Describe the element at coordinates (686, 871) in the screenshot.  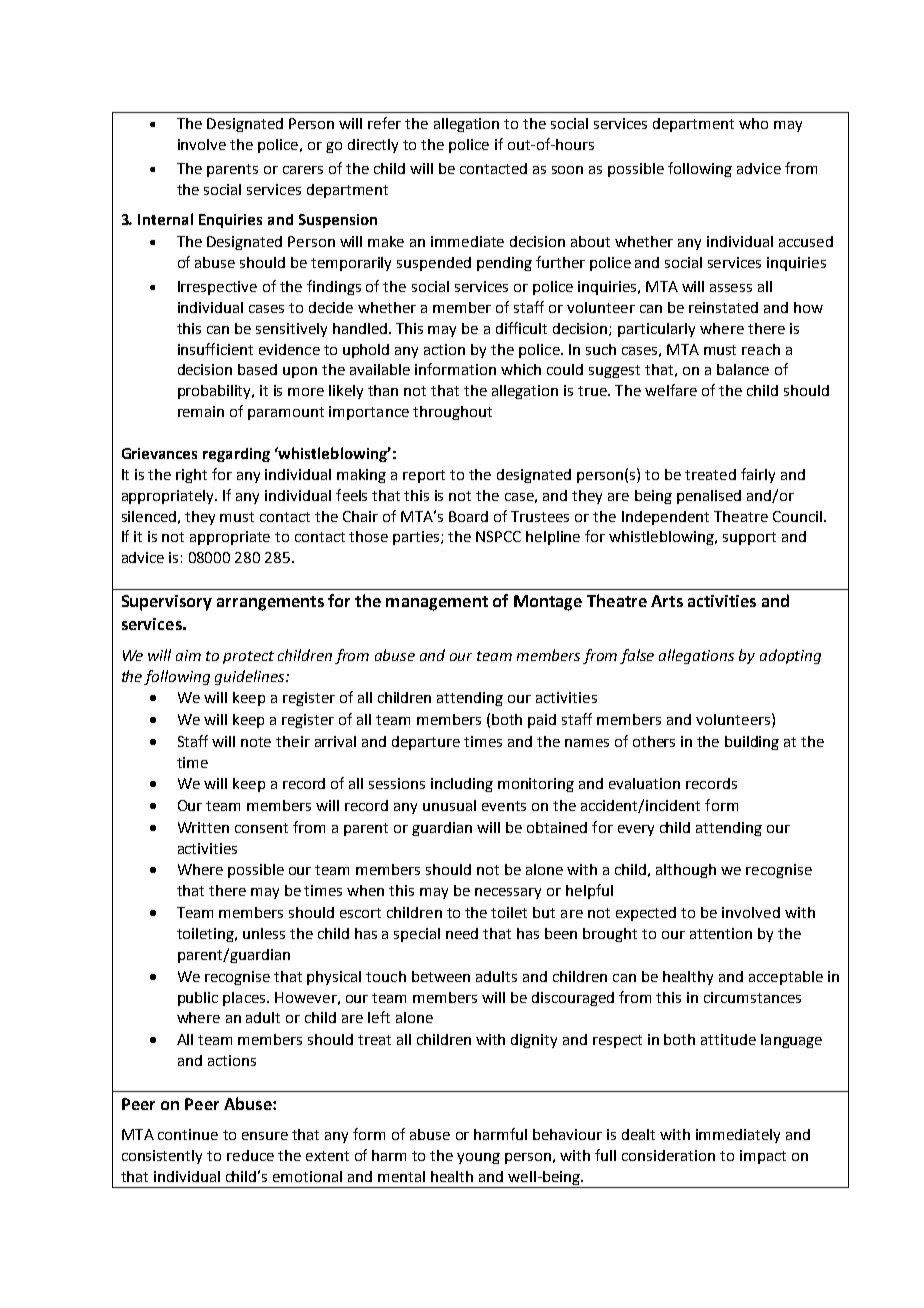
I see `although` at that location.
